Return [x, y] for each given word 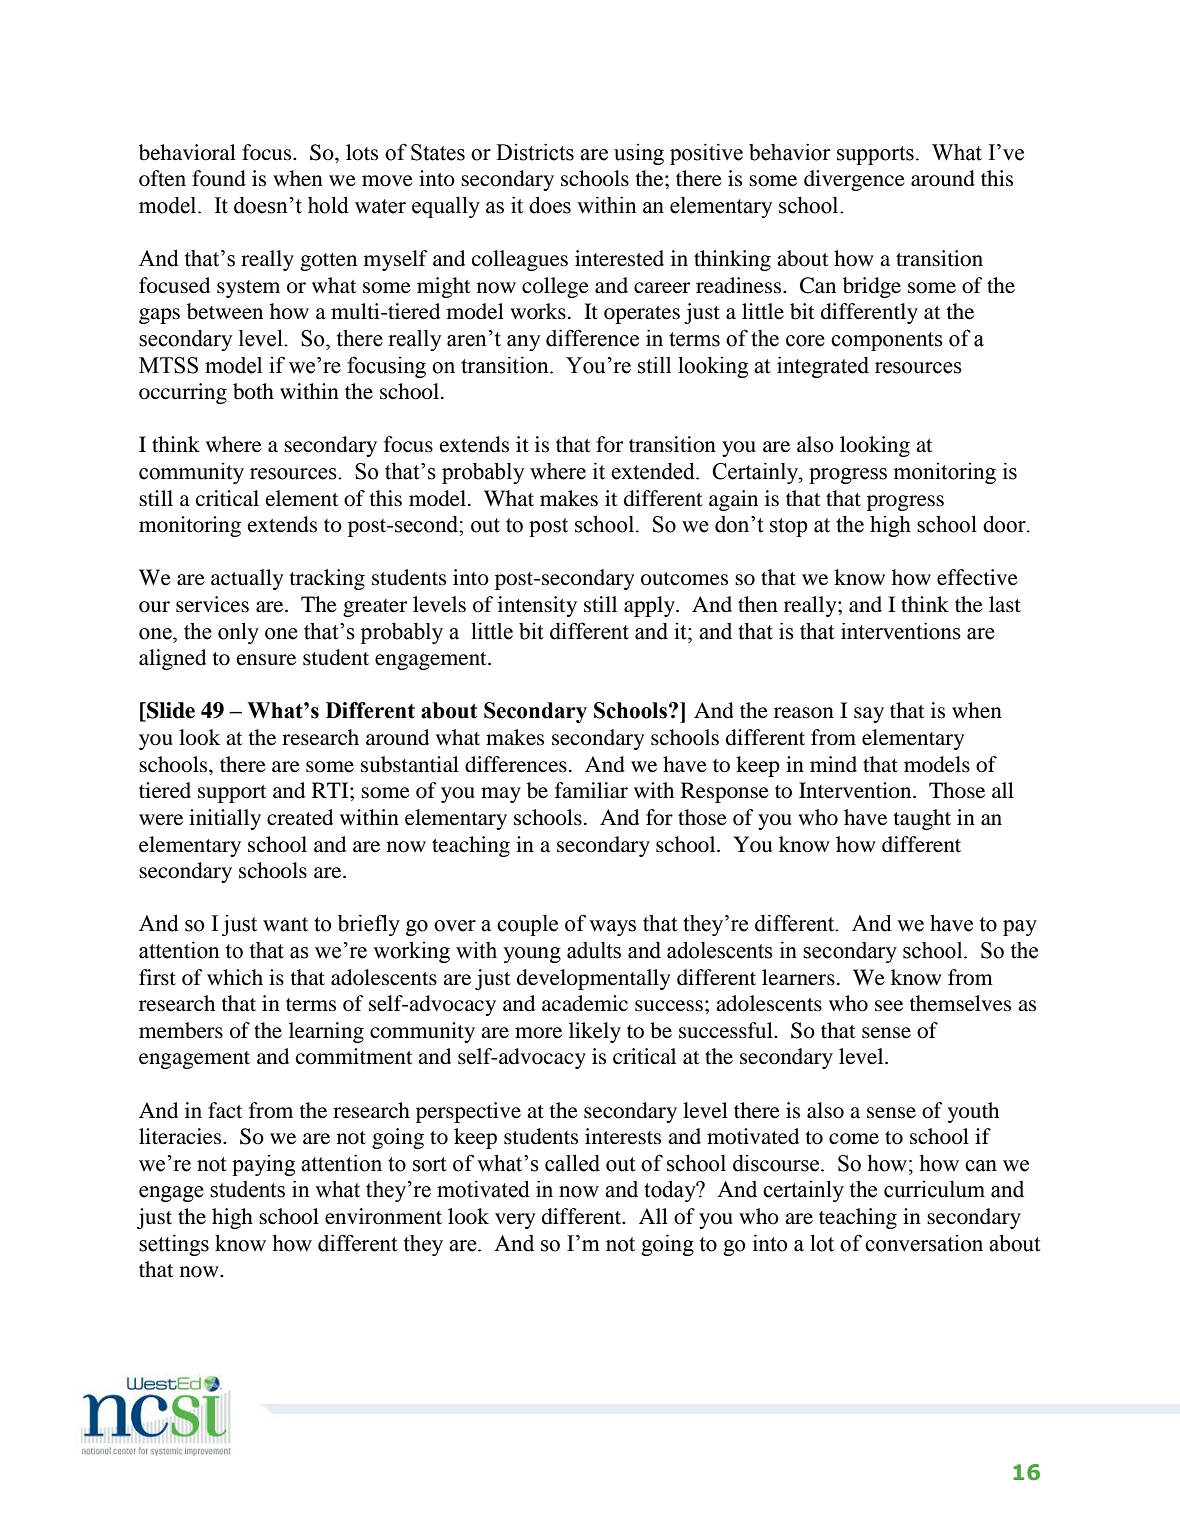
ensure [266, 660]
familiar [591, 790]
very [515, 1221]
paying [263, 1165]
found [219, 178]
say [869, 715]
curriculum [934, 1189]
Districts [535, 152]
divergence [854, 180]
